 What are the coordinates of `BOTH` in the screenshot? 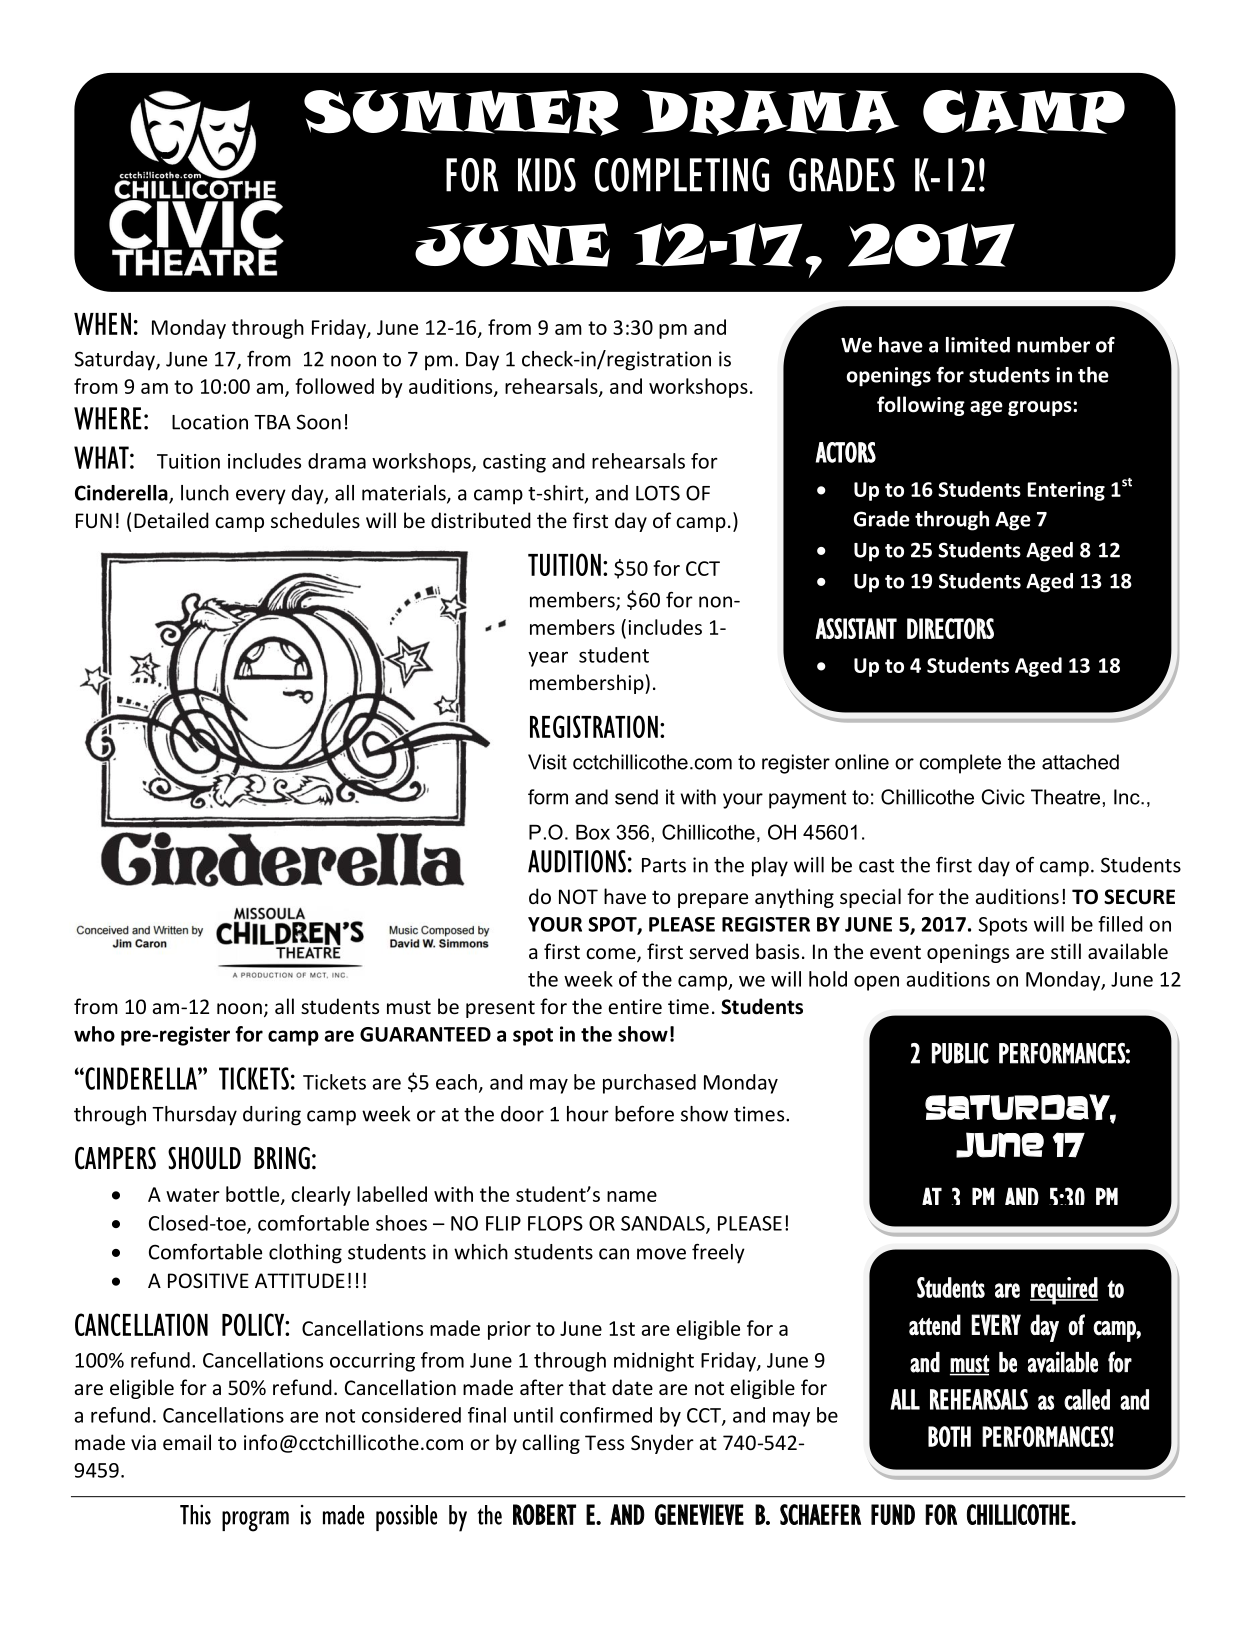 It's located at (949, 1436).
